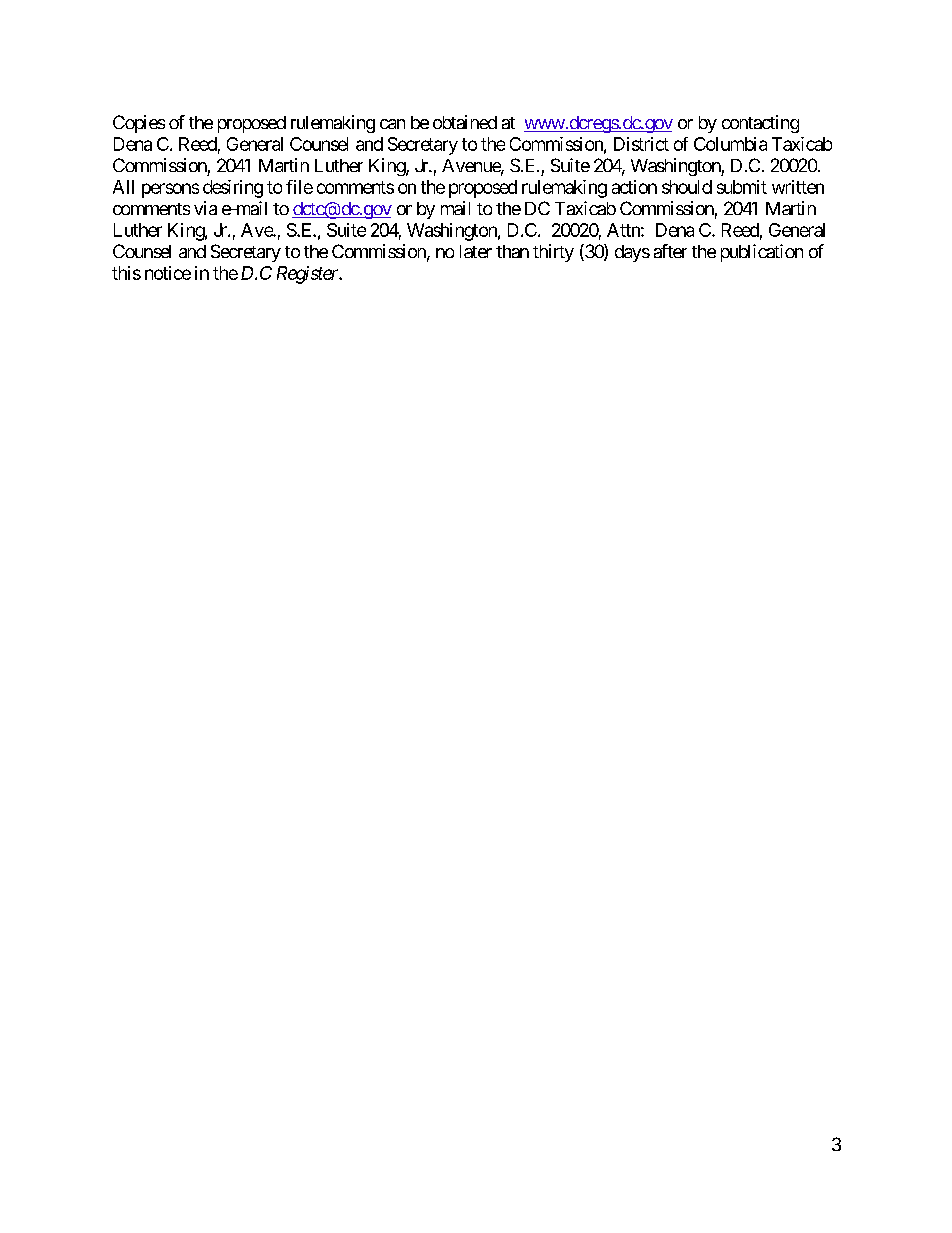 The image size is (952, 1233). Describe the element at coordinates (205, 208) in the screenshot. I see `via` at that location.
